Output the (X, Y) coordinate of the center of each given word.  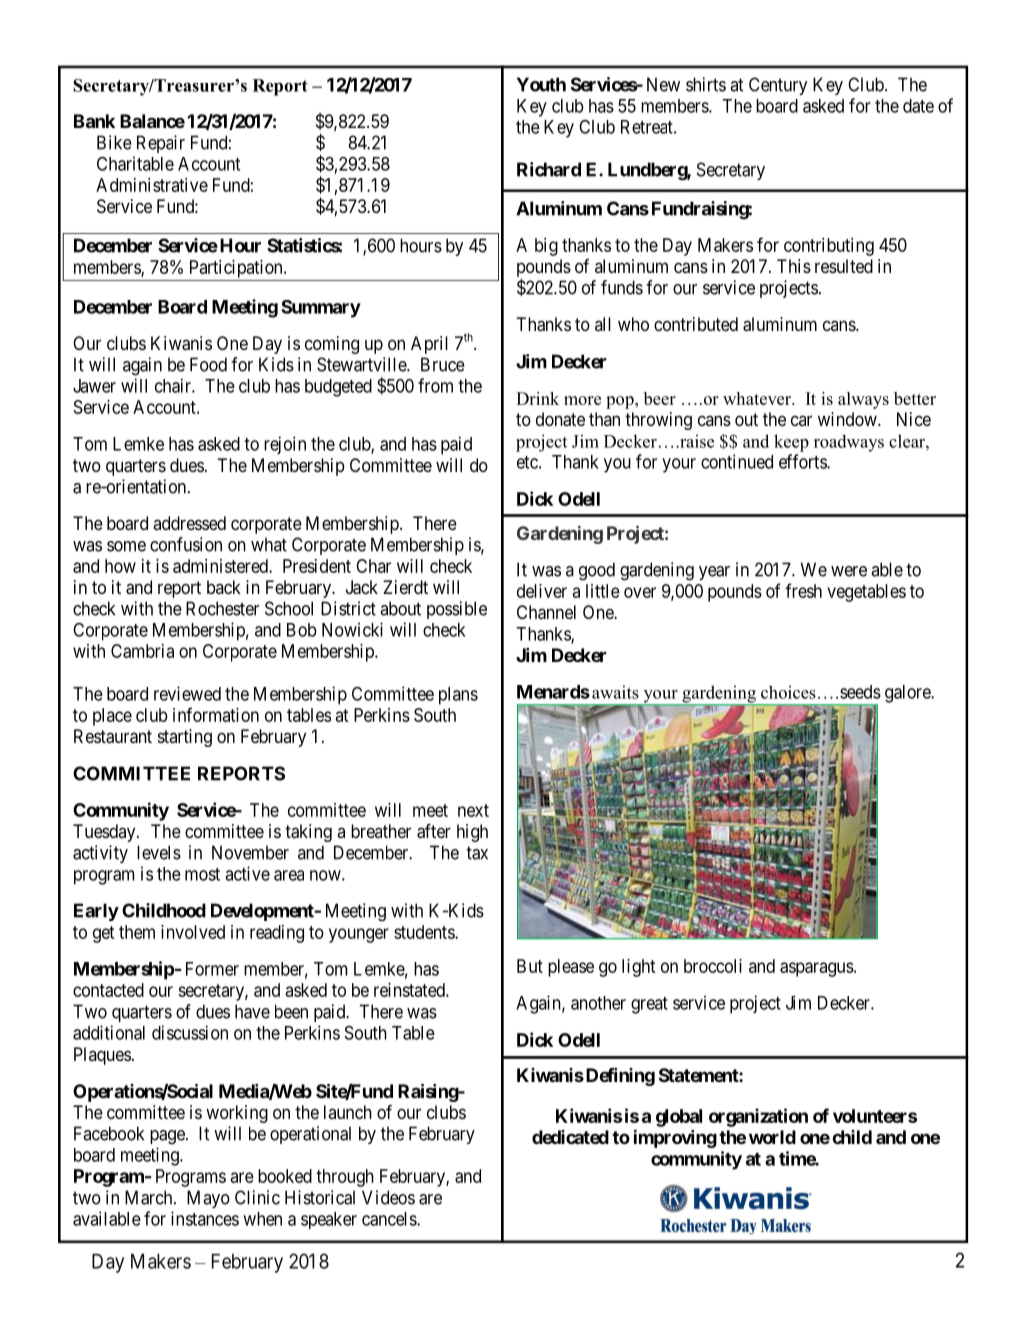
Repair (161, 144)
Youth (541, 84)
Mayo (208, 1199)
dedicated (570, 1137)
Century (778, 86)
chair (174, 385)
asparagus (817, 969)
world (772, 1137)
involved (193, 932)
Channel (546, 612)
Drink (537, 398)
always (863, 400)
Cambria (142, 651)
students (425, 932)
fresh (803, 590)
